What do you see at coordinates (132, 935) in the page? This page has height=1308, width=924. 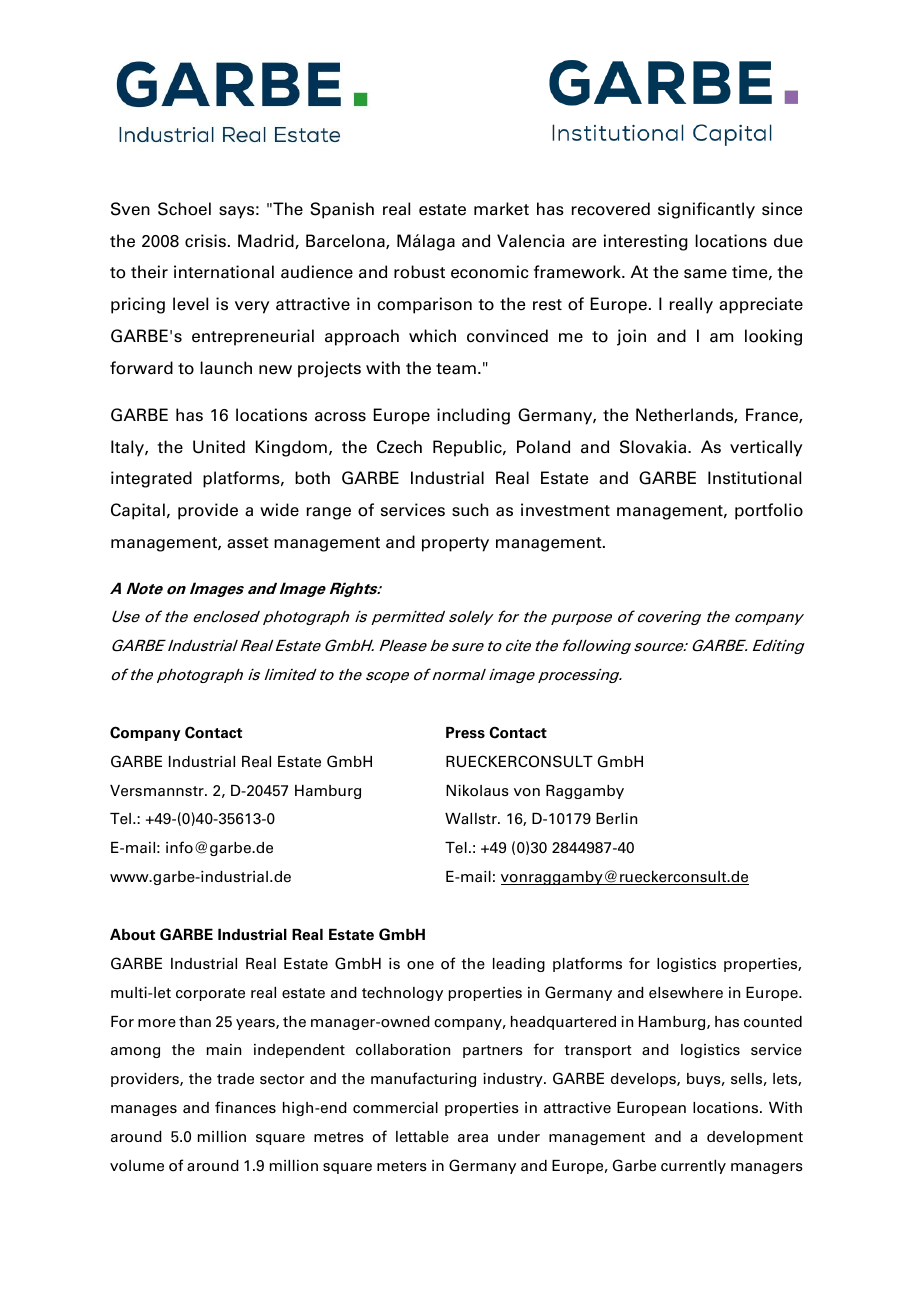 I see `About` at bounding box center [132, 935].
